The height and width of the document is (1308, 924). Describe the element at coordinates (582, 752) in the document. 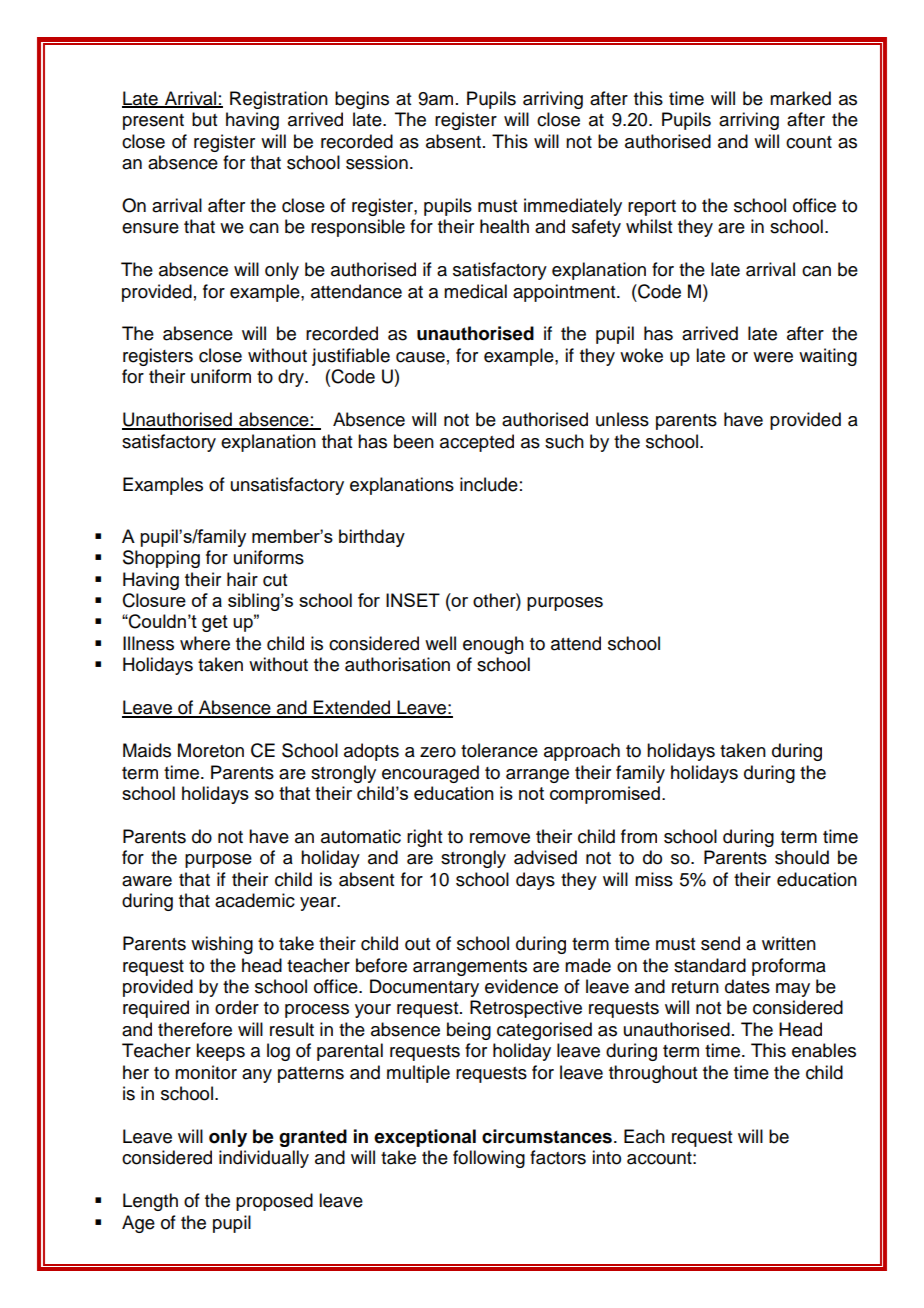

I see `approach` at that location.
